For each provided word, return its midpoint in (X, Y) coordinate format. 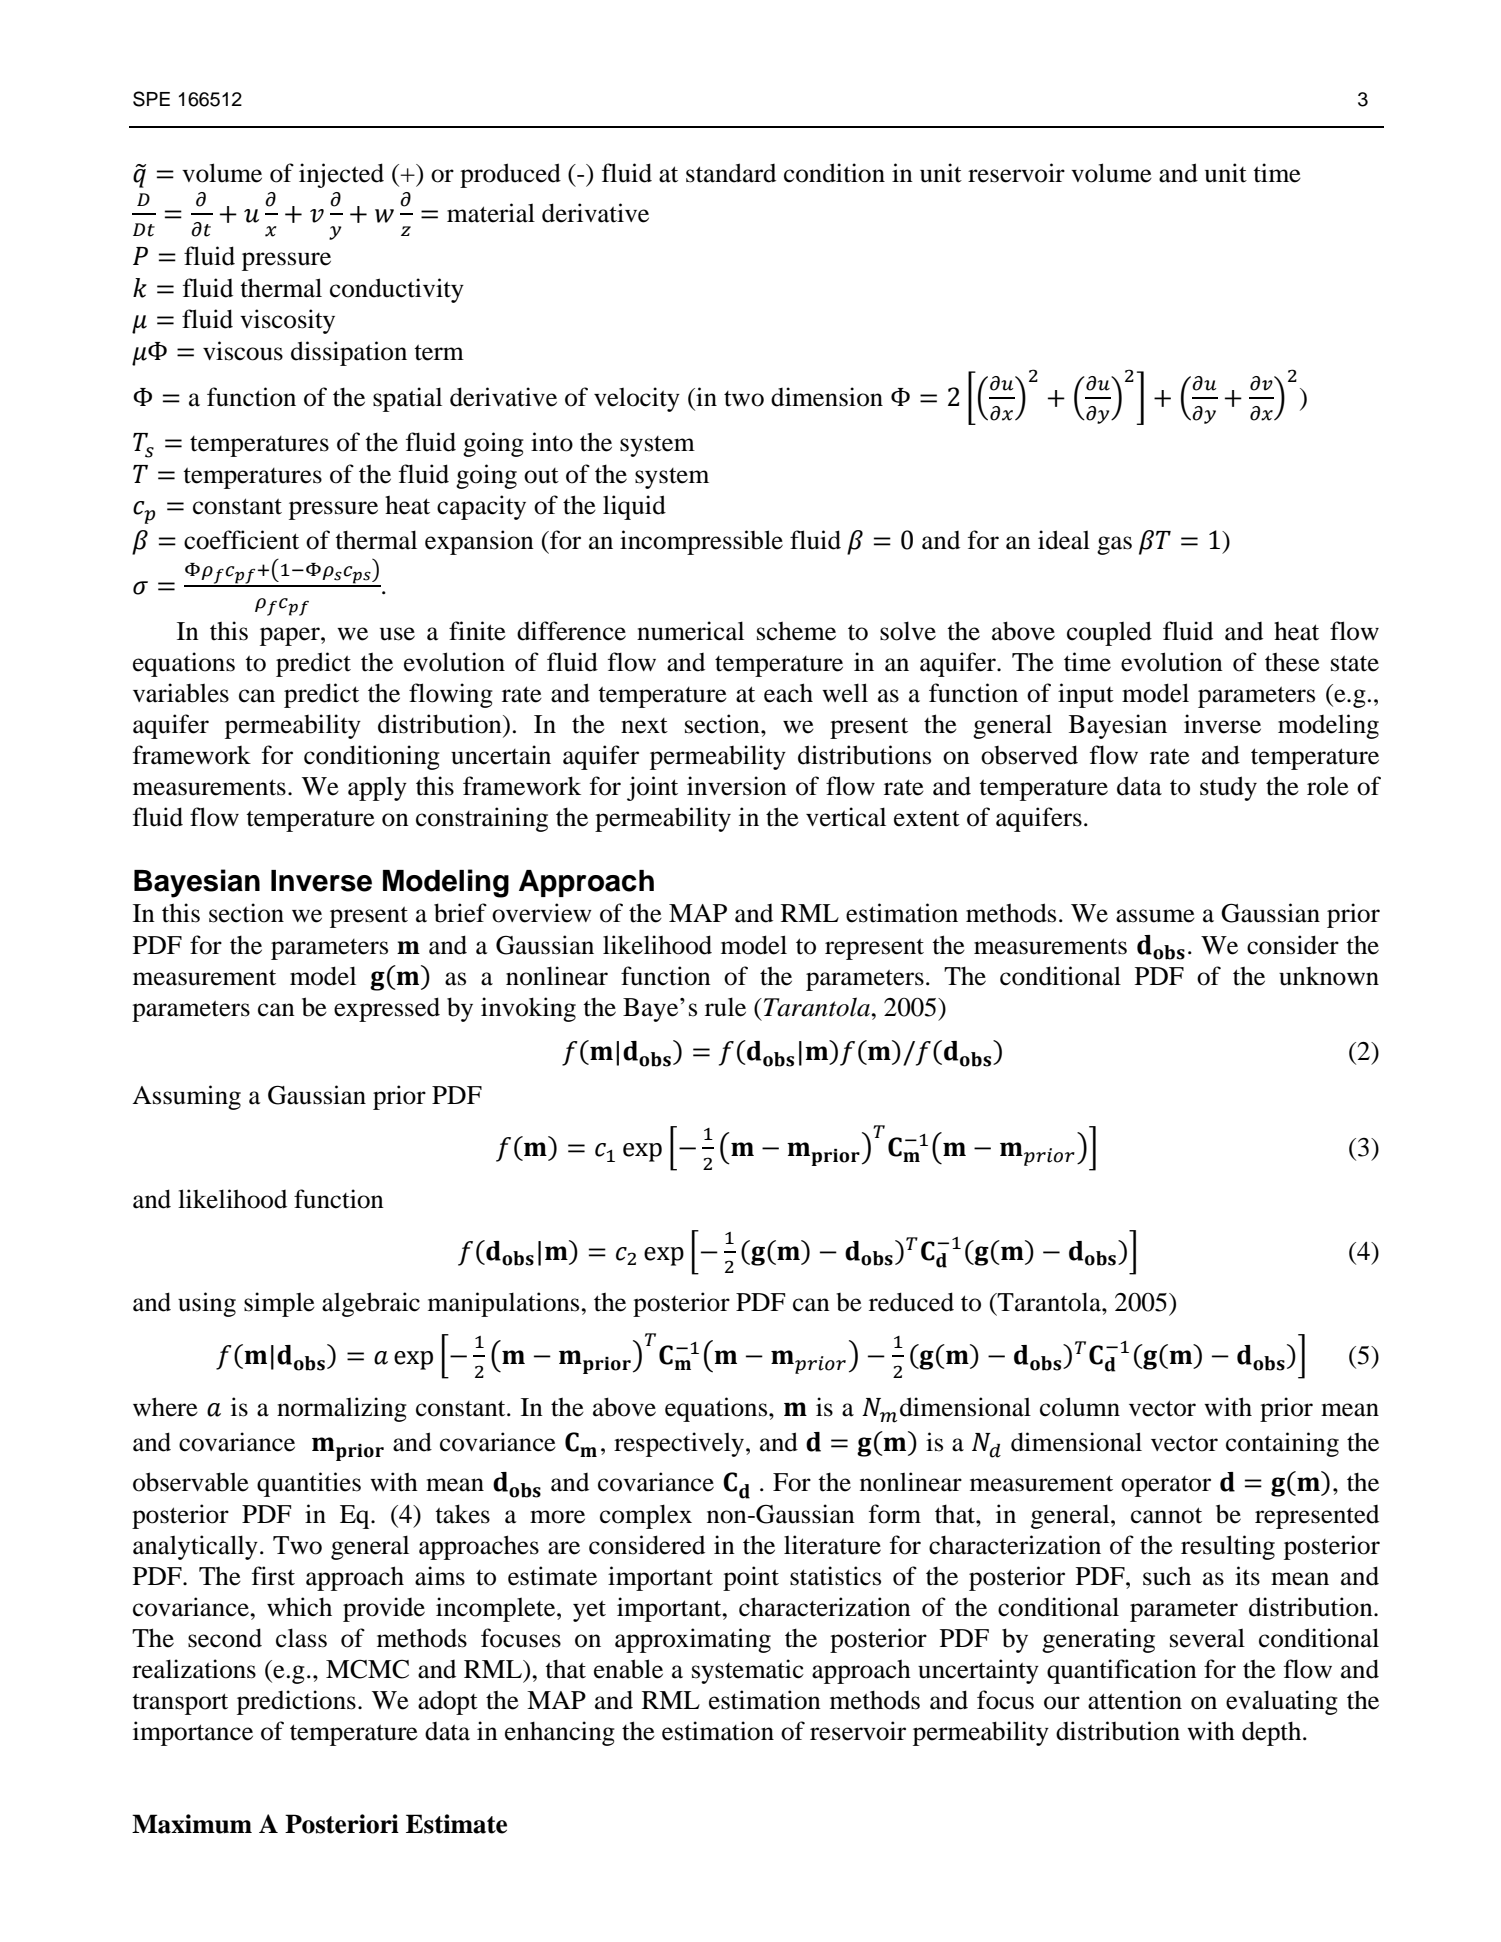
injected (341, 175)
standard (731, 173)
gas (1114, 545)
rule (725, 1007)
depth (1273, 1733)
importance (193, 1733)
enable (628, 1669)
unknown (1329, 976)
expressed (387, 1009)
